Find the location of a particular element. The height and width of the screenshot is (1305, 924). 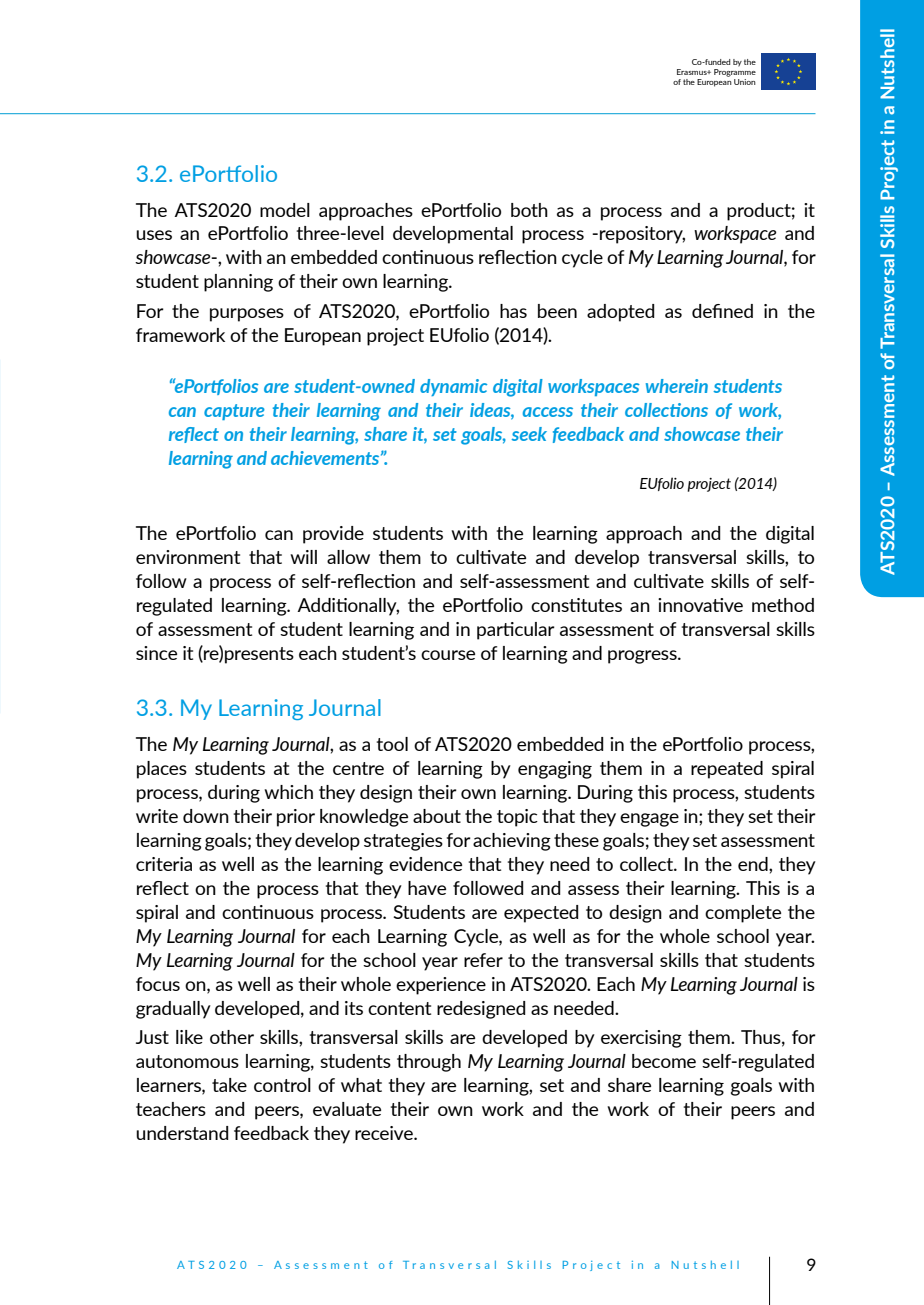

through is located at coordinates (429, 1063).
